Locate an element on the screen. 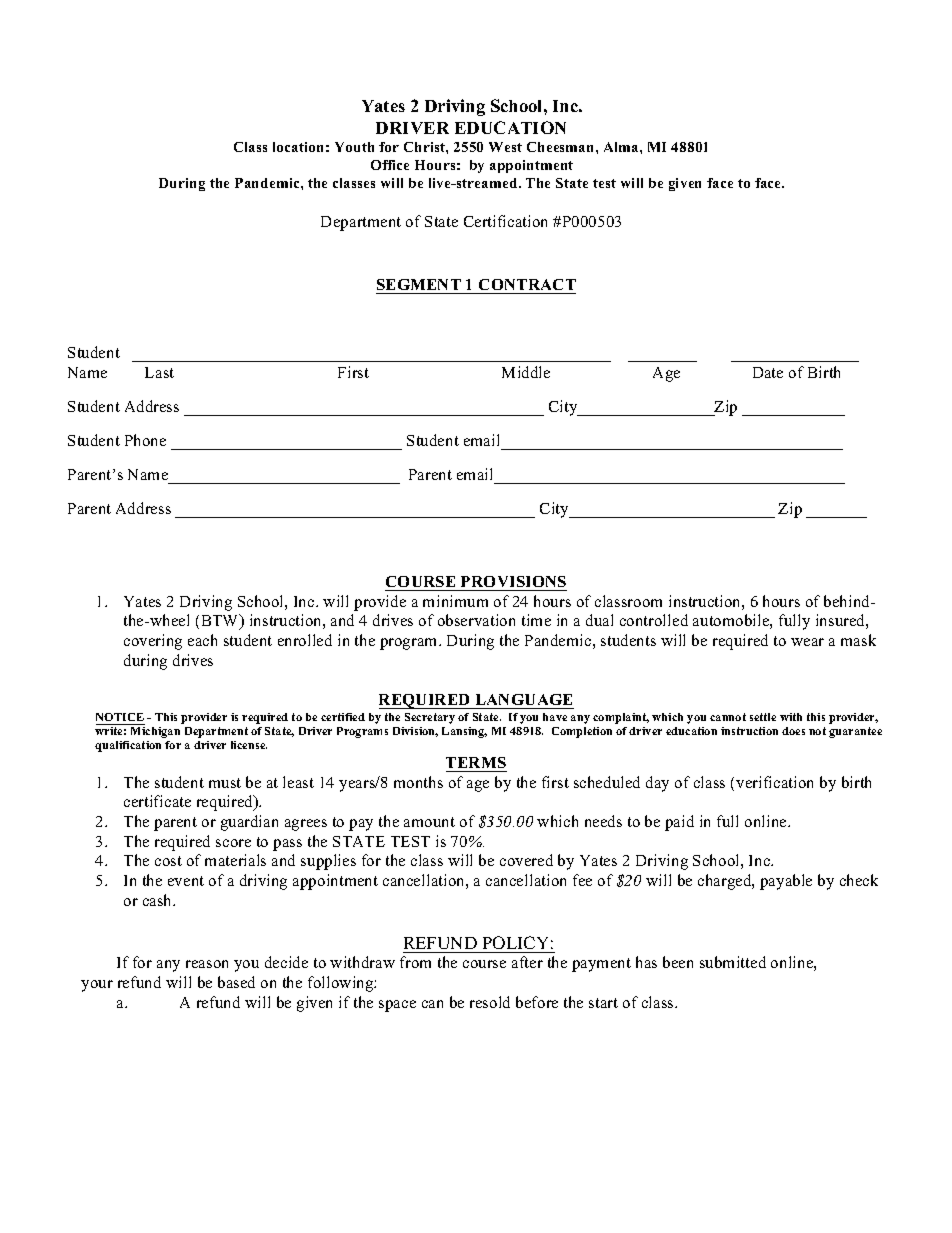  reason is located at coordinates (207, 964).
